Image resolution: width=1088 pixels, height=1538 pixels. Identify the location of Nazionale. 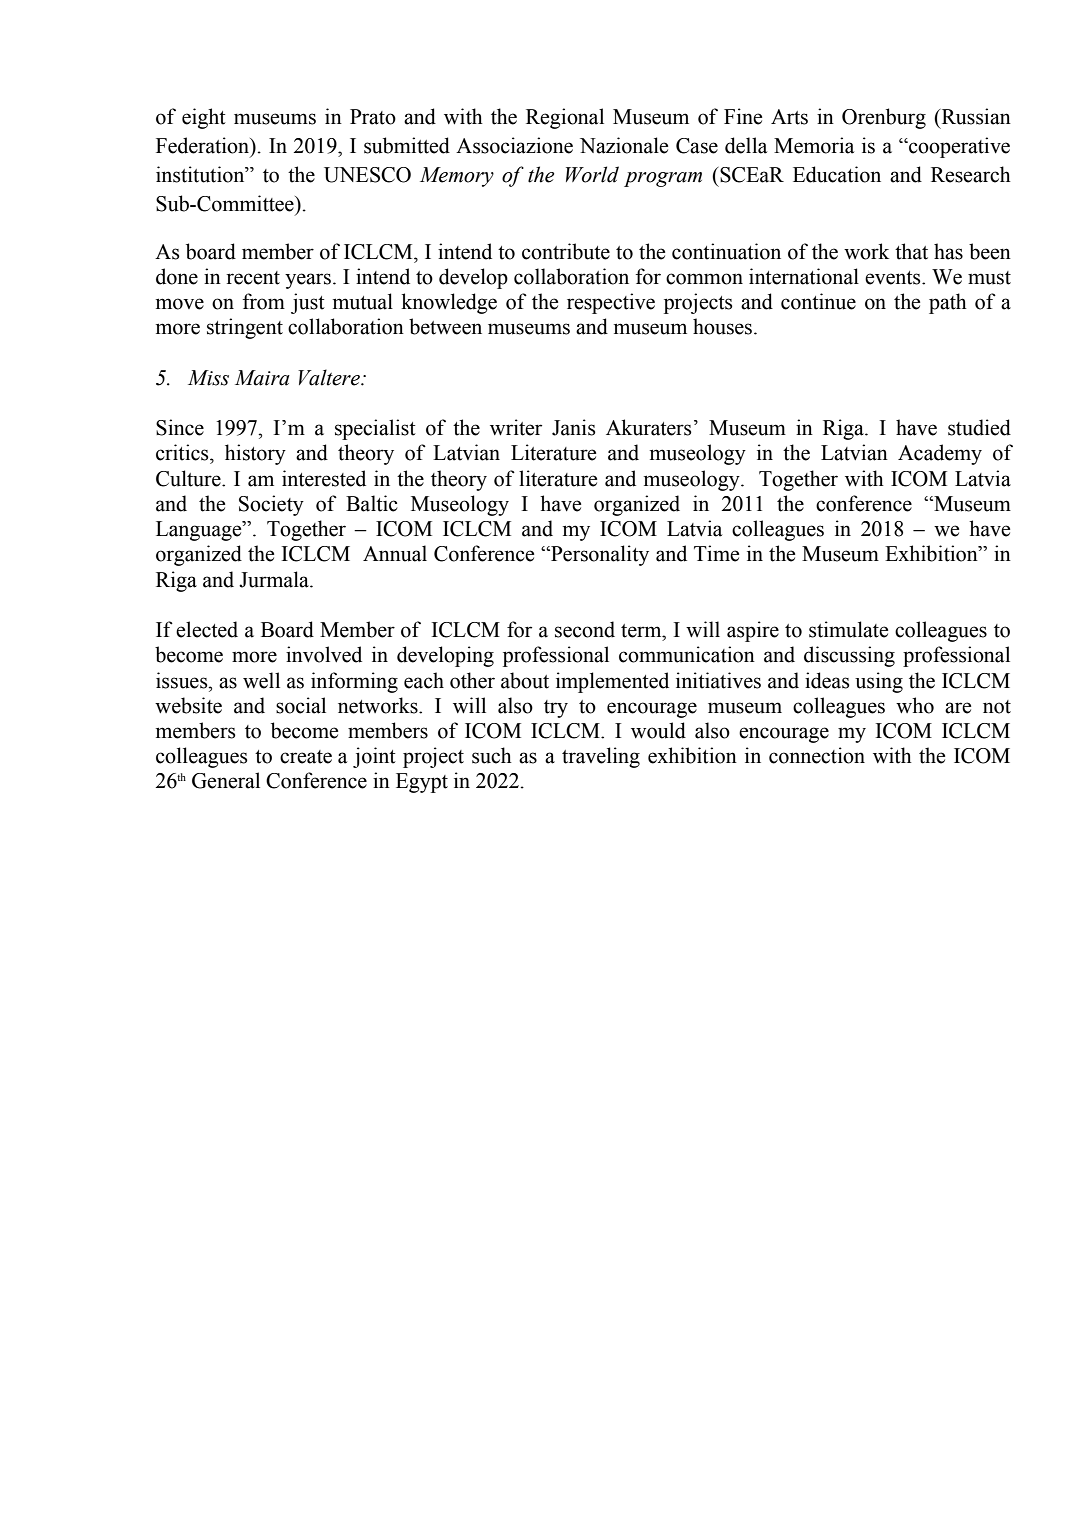
(624, 145).
